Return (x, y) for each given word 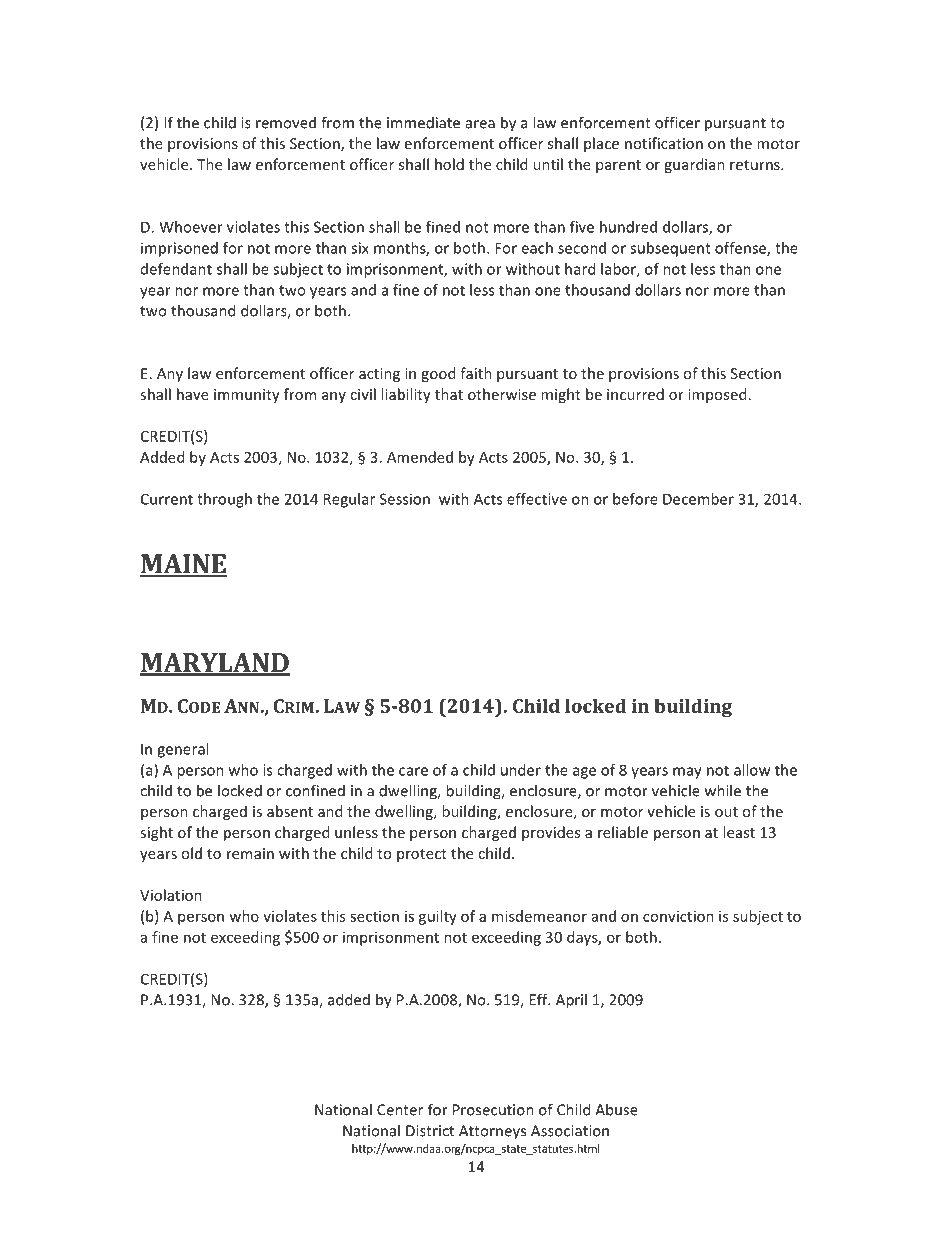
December (698, 499)
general (182, 750)
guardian (694, 165)
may (687, 773)
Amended (420, 457)
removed (286, 122)
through (224, 500)
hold (449, 164)
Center (400, 1110)
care (413, 771)
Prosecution (493, 1110)
